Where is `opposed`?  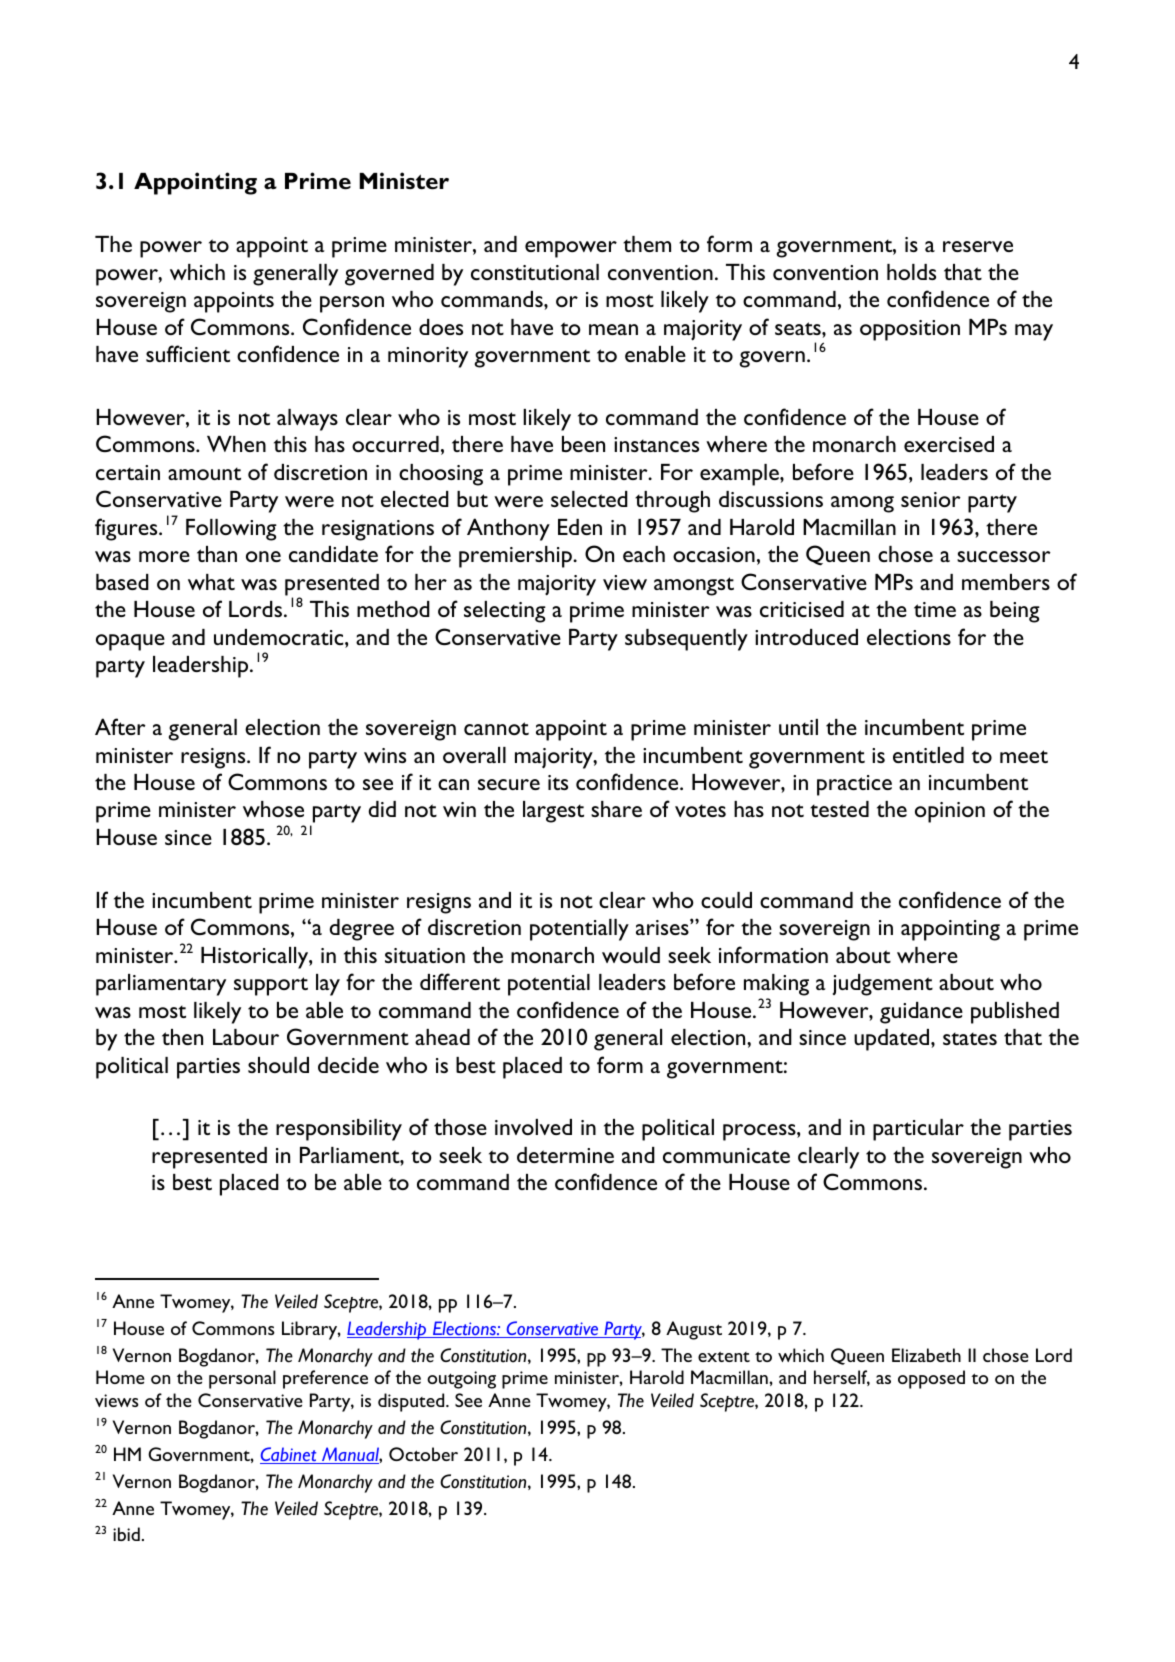
opposed is located at coordinates (931, 1379).
